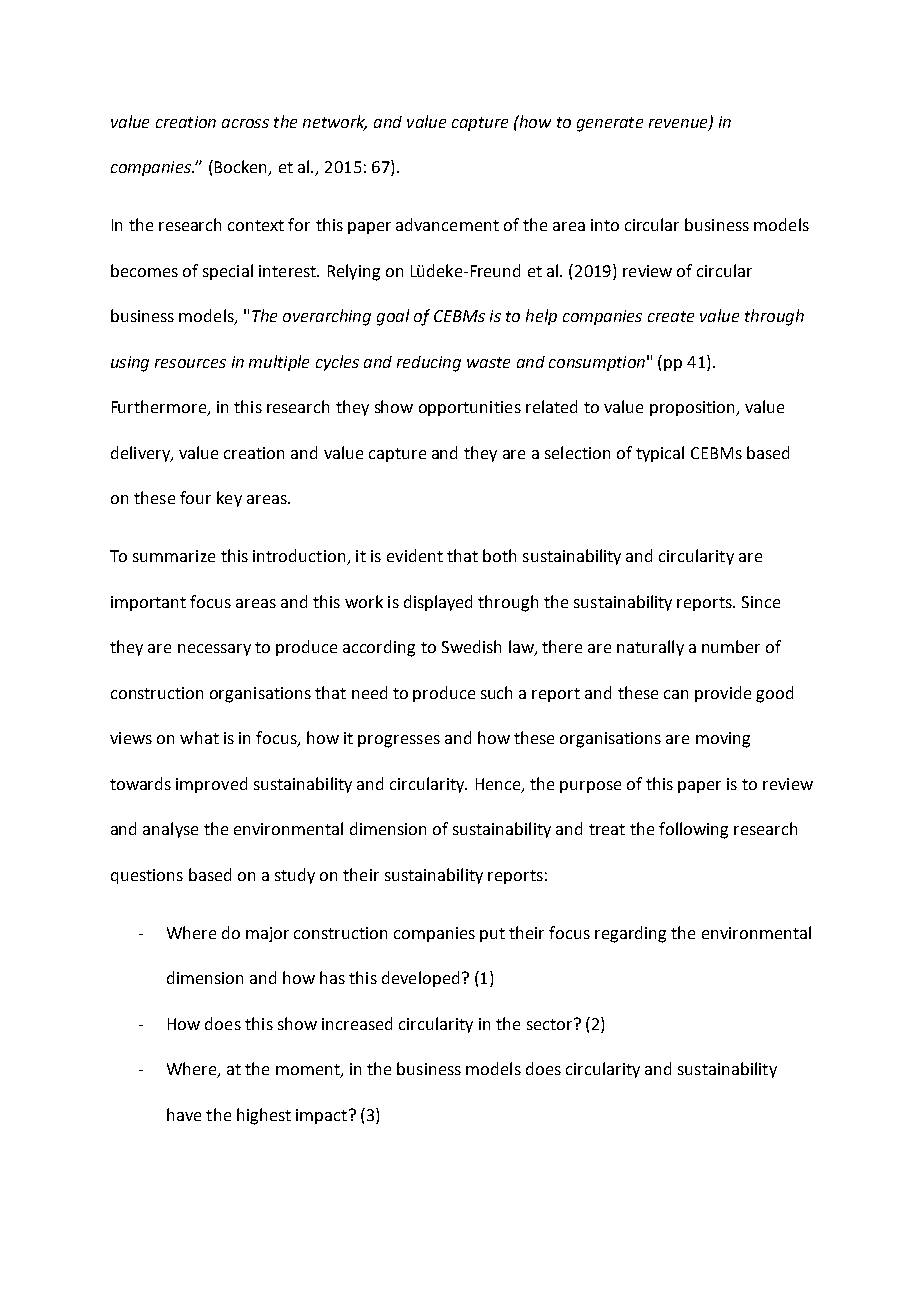  Describe the element at coordinates (184, 1114) in the screenshot. I see `have` at that location.
